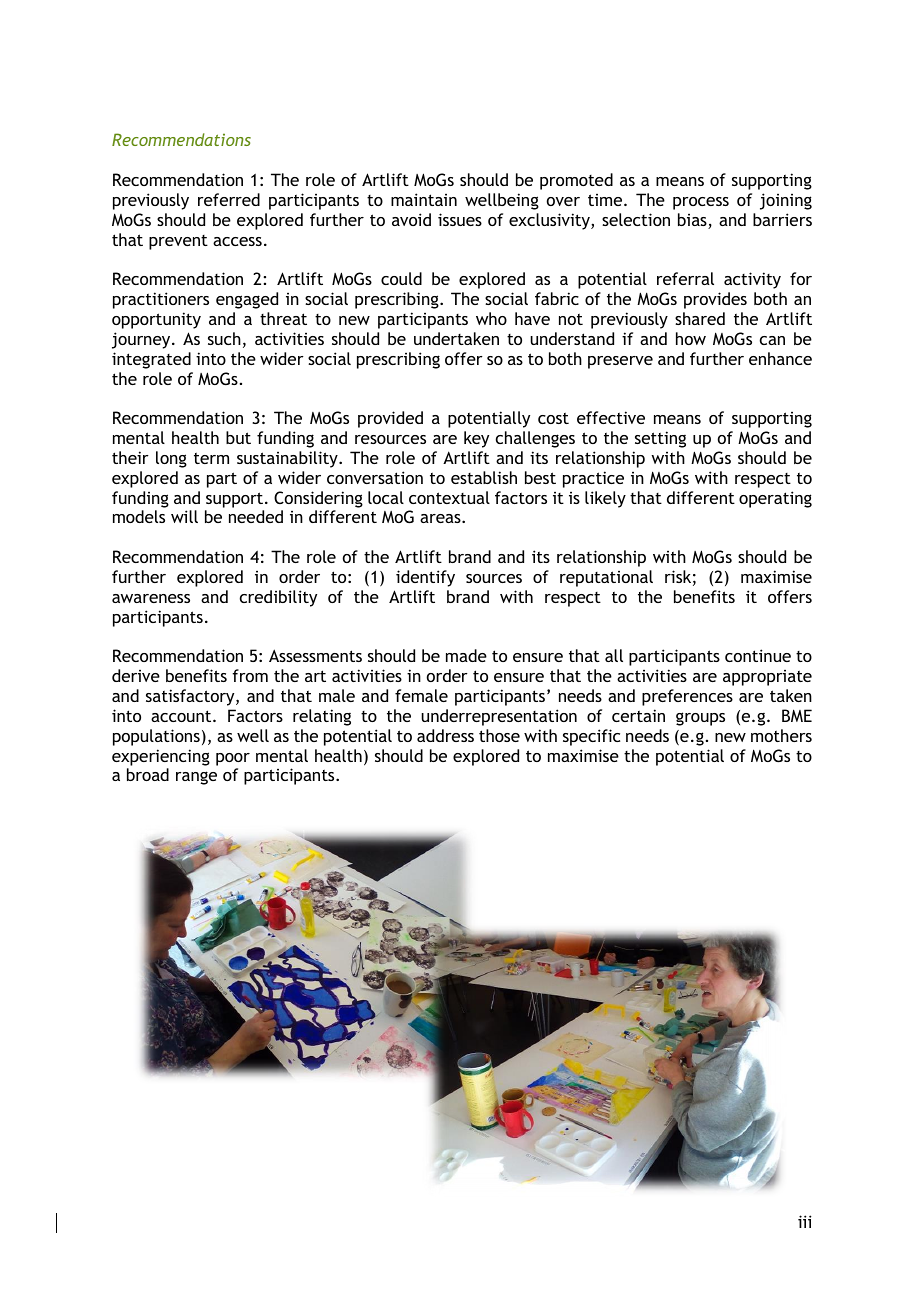  What do you see at coordinates (805, 1221) in the image?
I see `iii` at bounding box center [805, 1221].
